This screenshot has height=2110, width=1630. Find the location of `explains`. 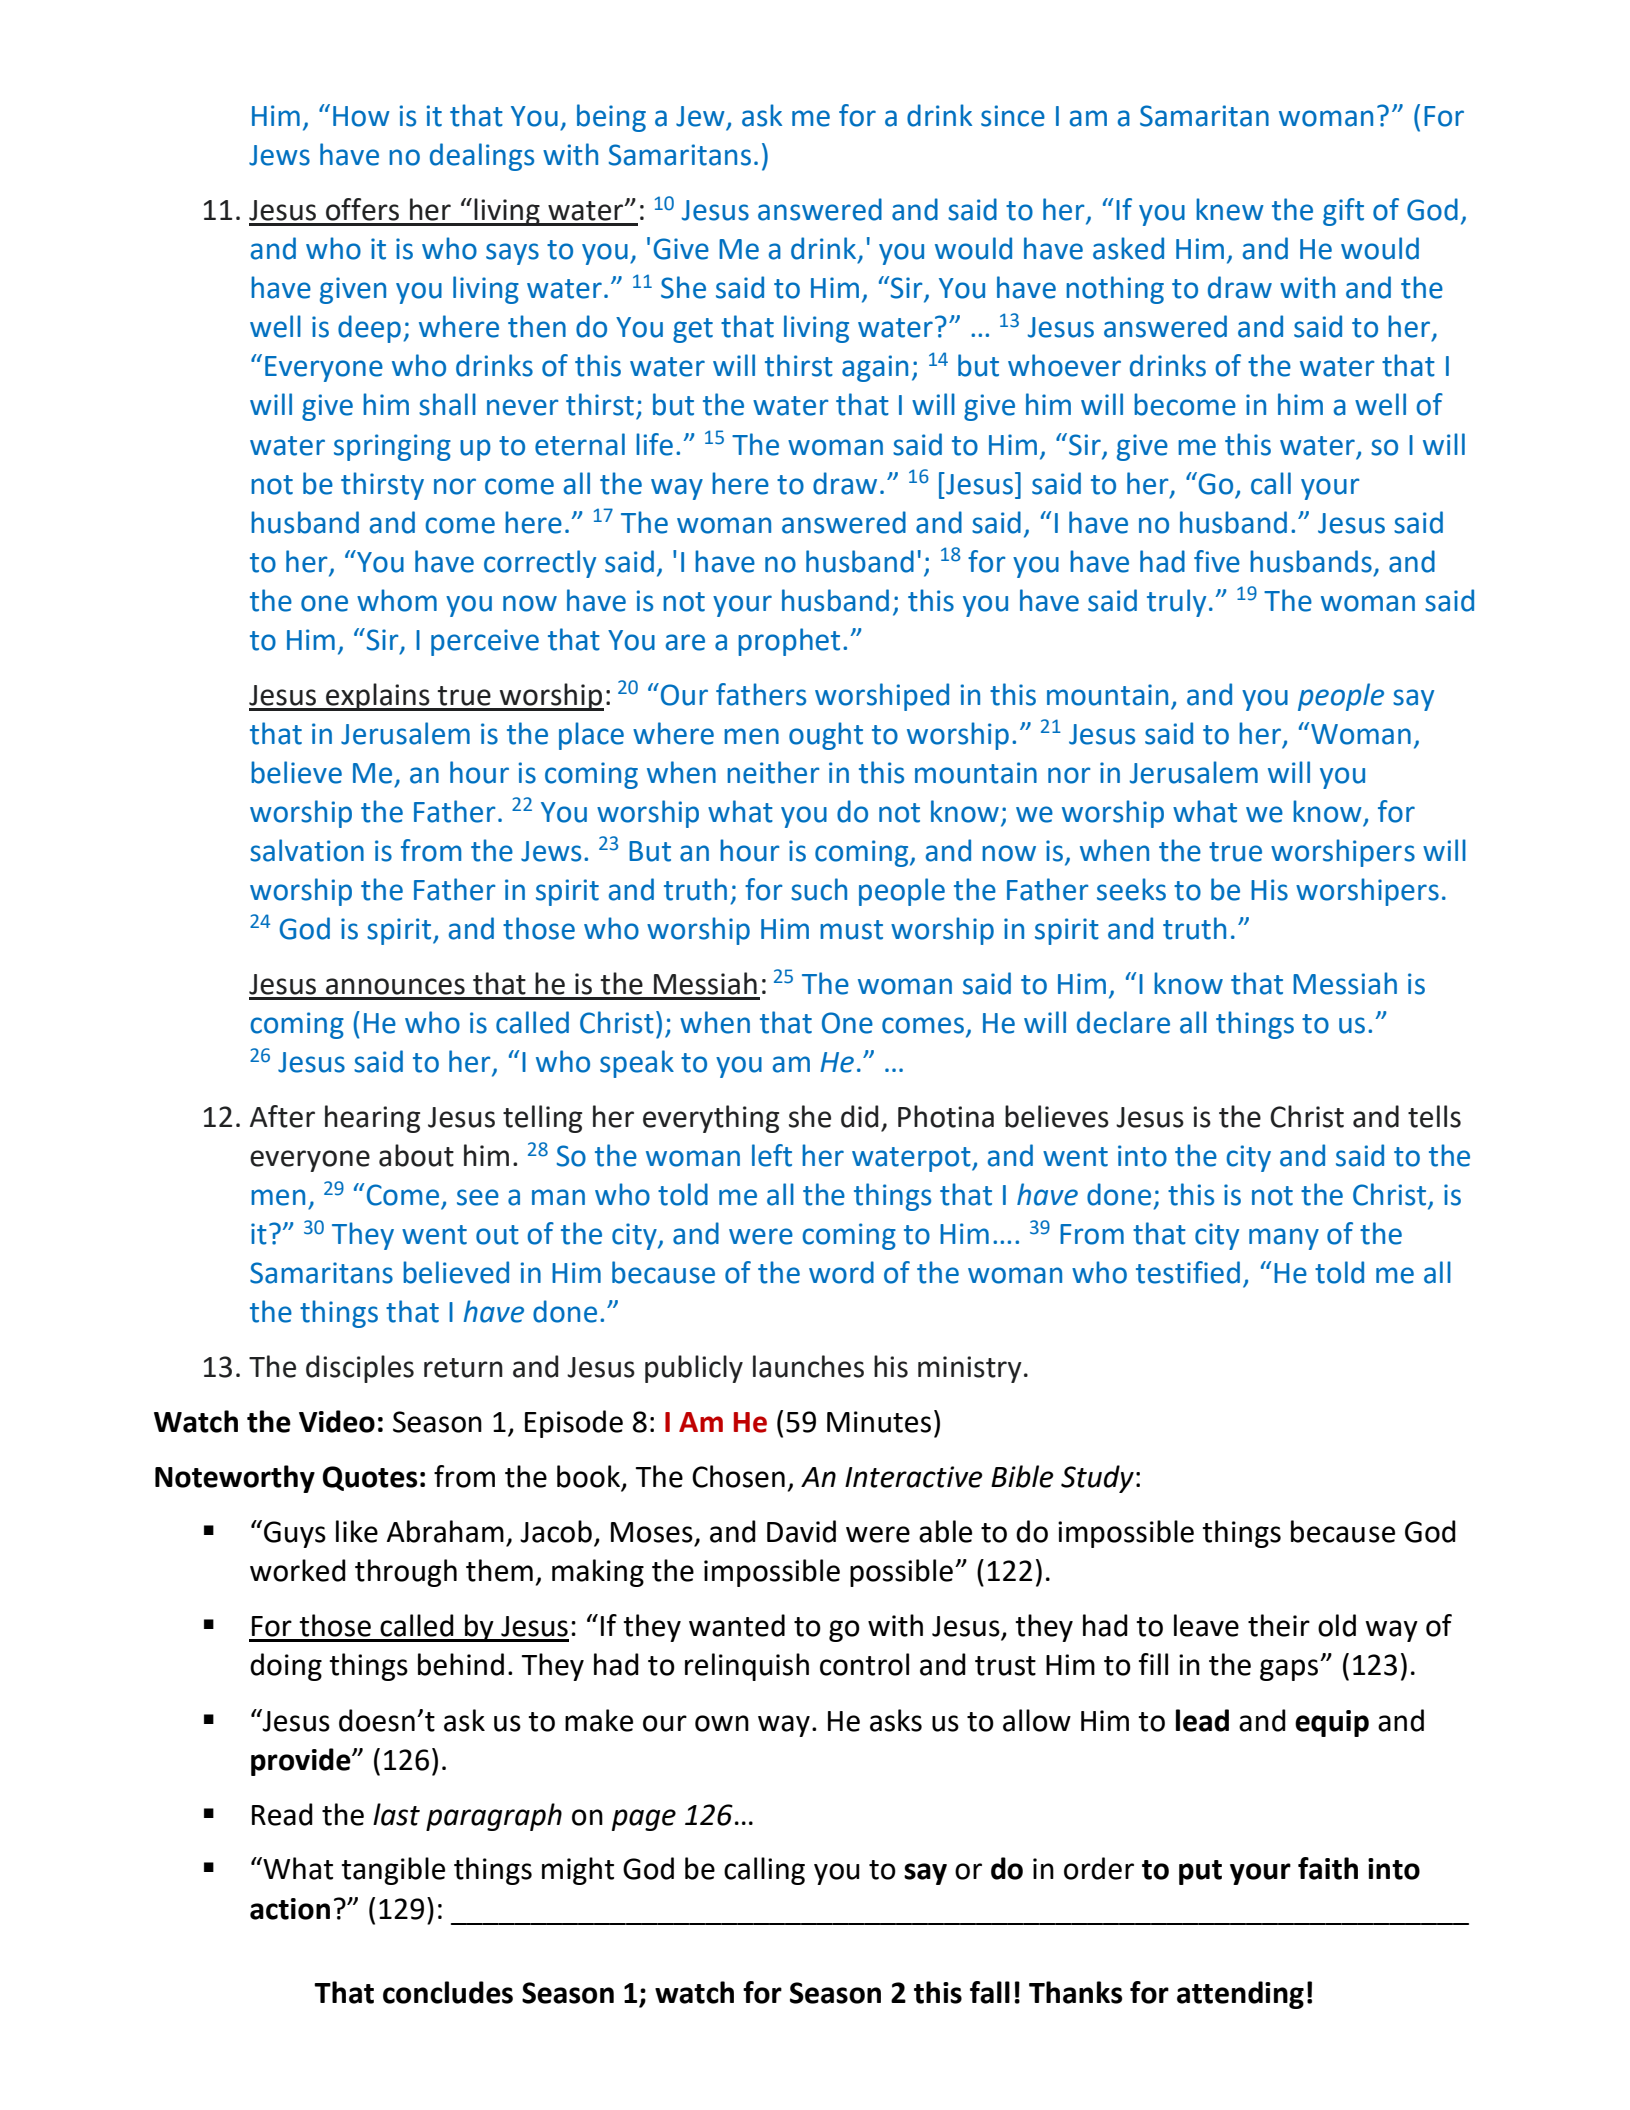

explains is located at coordinates (378, 697).
